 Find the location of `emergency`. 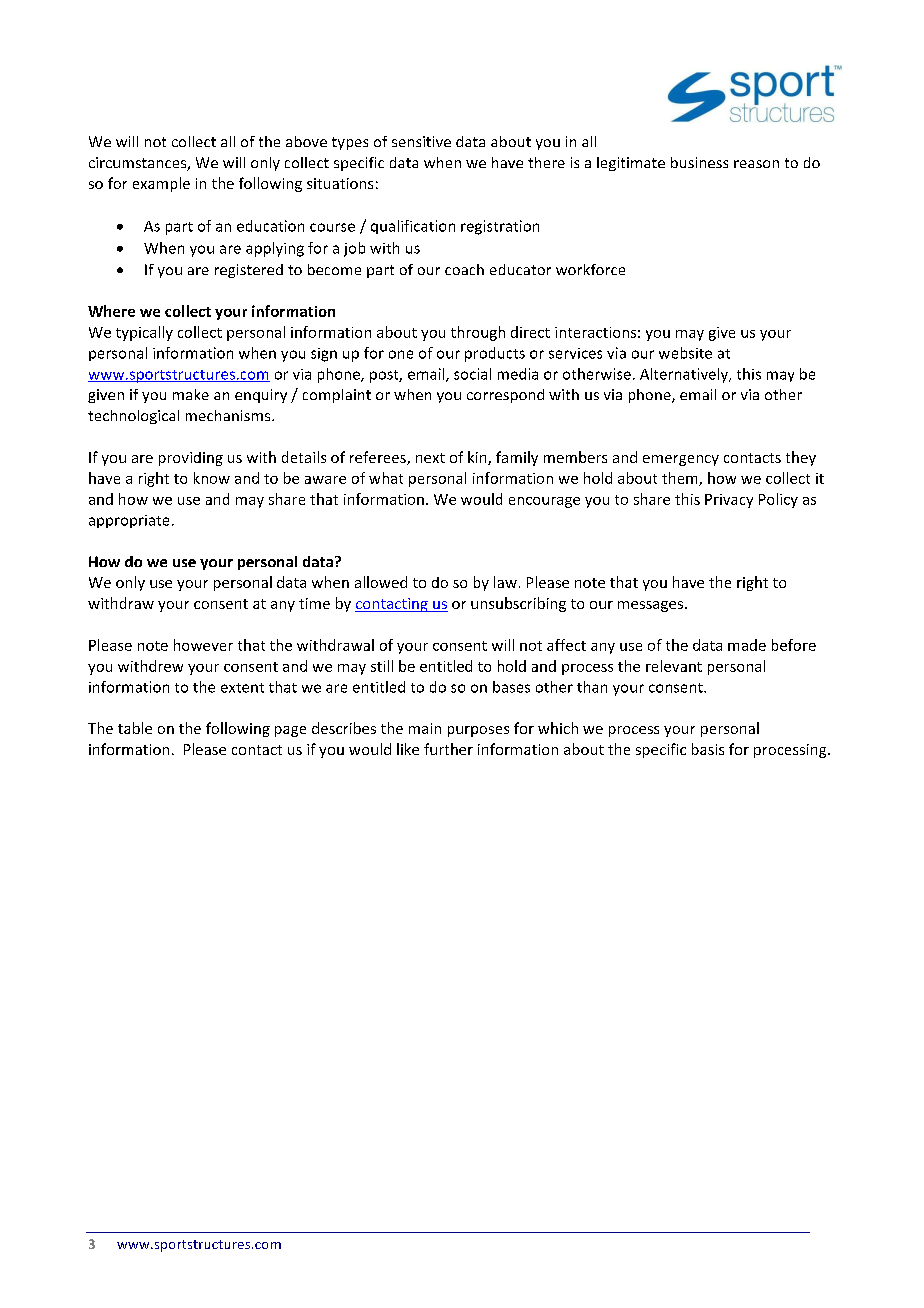

emergency is located at coordinates (681, 460).
